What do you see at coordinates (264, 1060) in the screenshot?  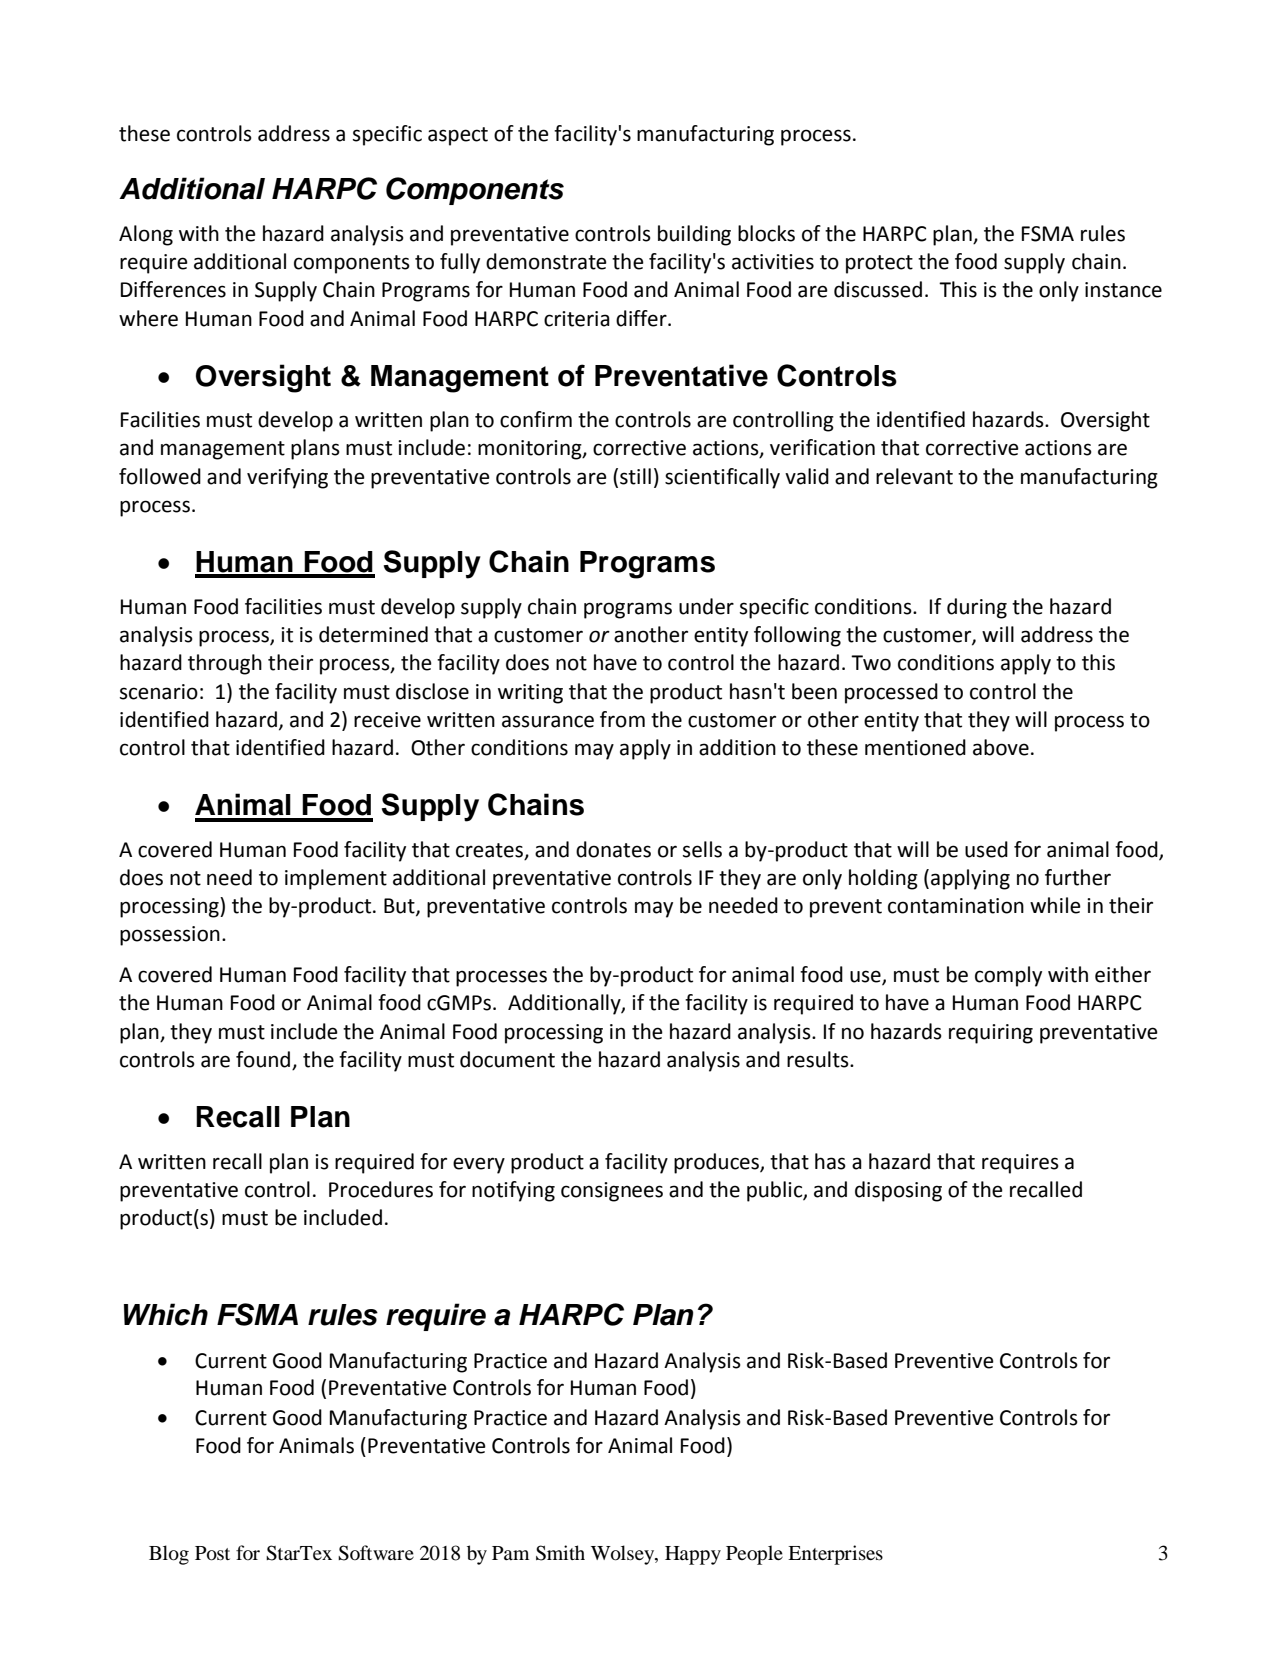 I see `found` at bounding box center [264, 1060].
